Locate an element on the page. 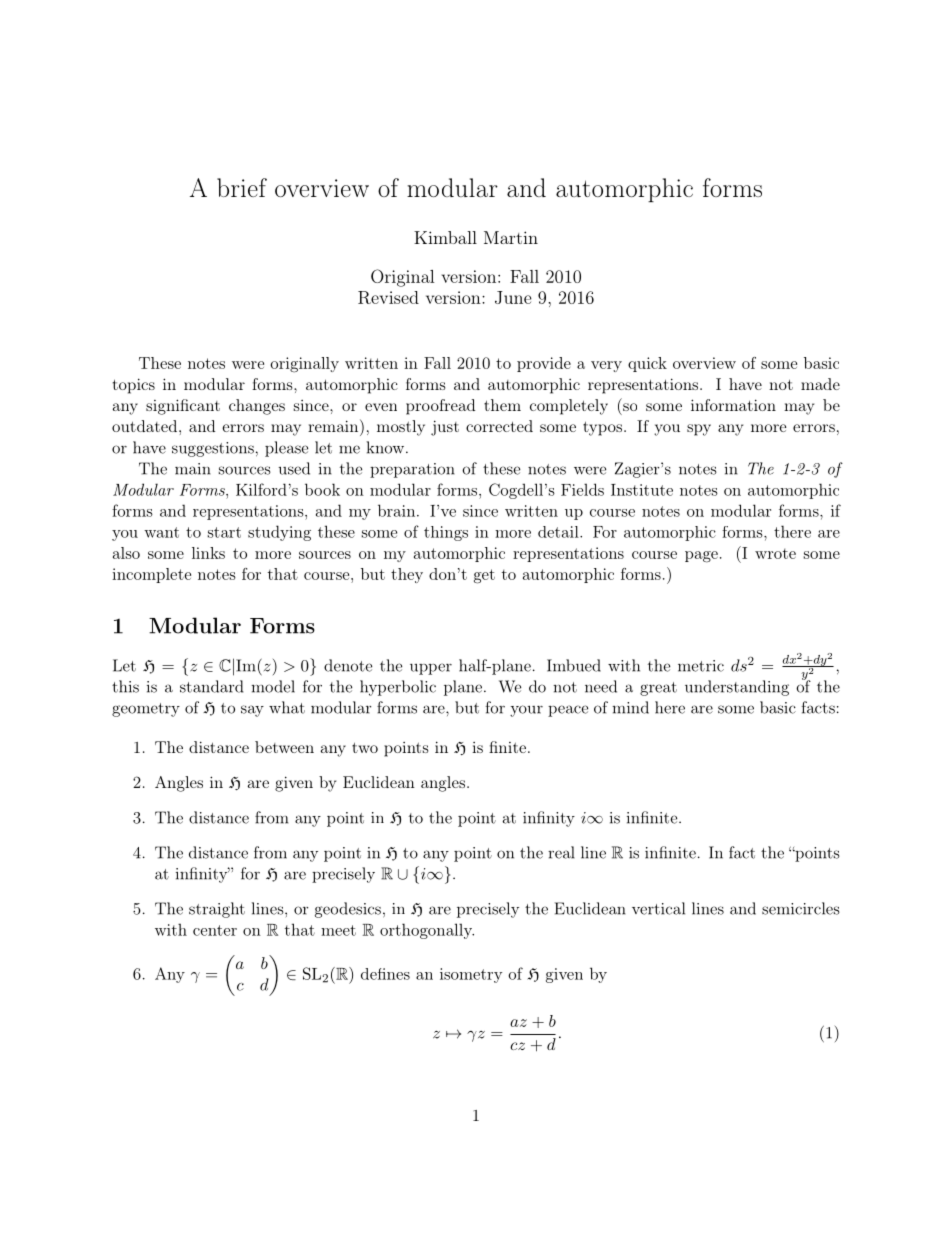  center is located at coordinates (215, 930).
